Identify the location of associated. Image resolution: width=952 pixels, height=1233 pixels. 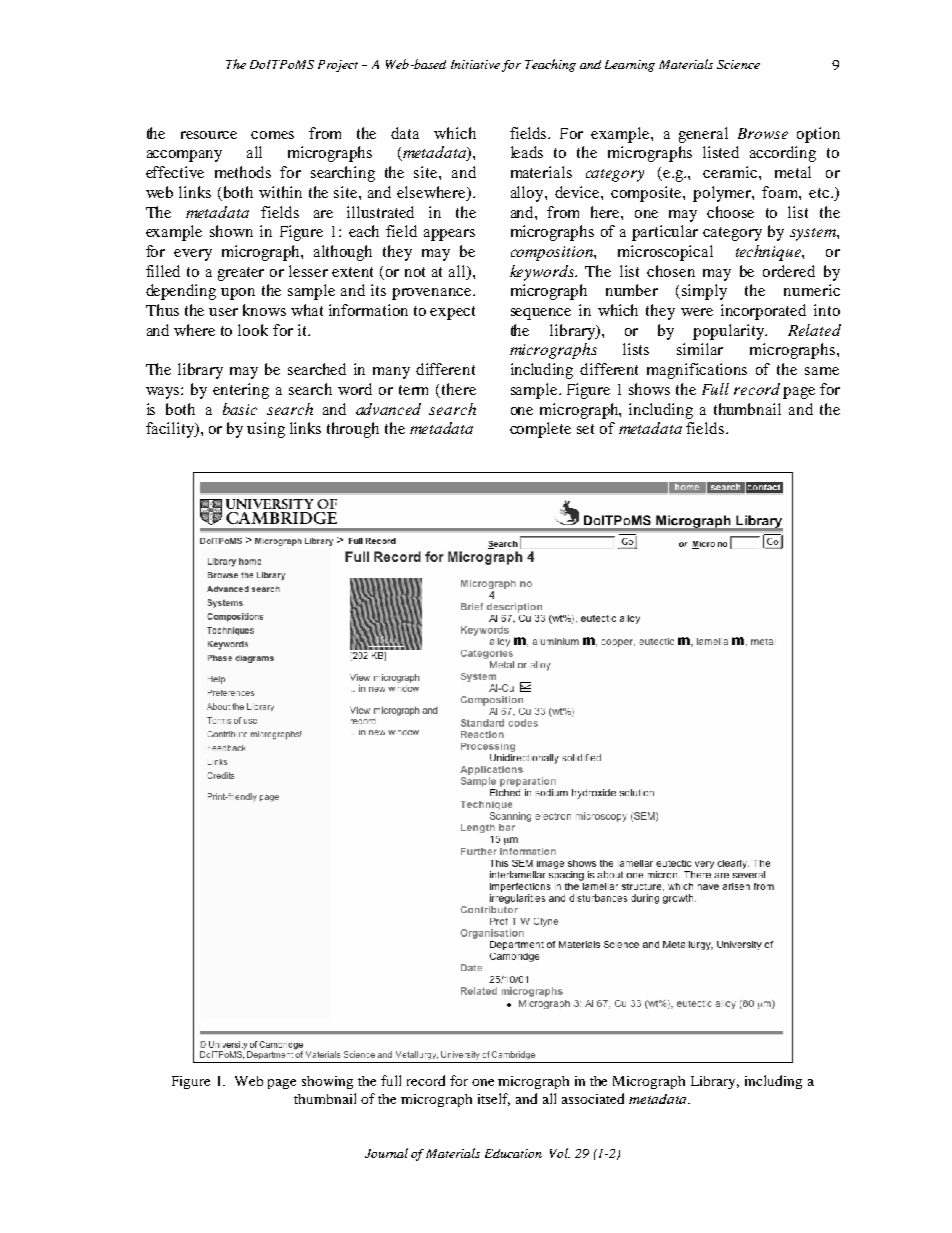
(593, 1098).
